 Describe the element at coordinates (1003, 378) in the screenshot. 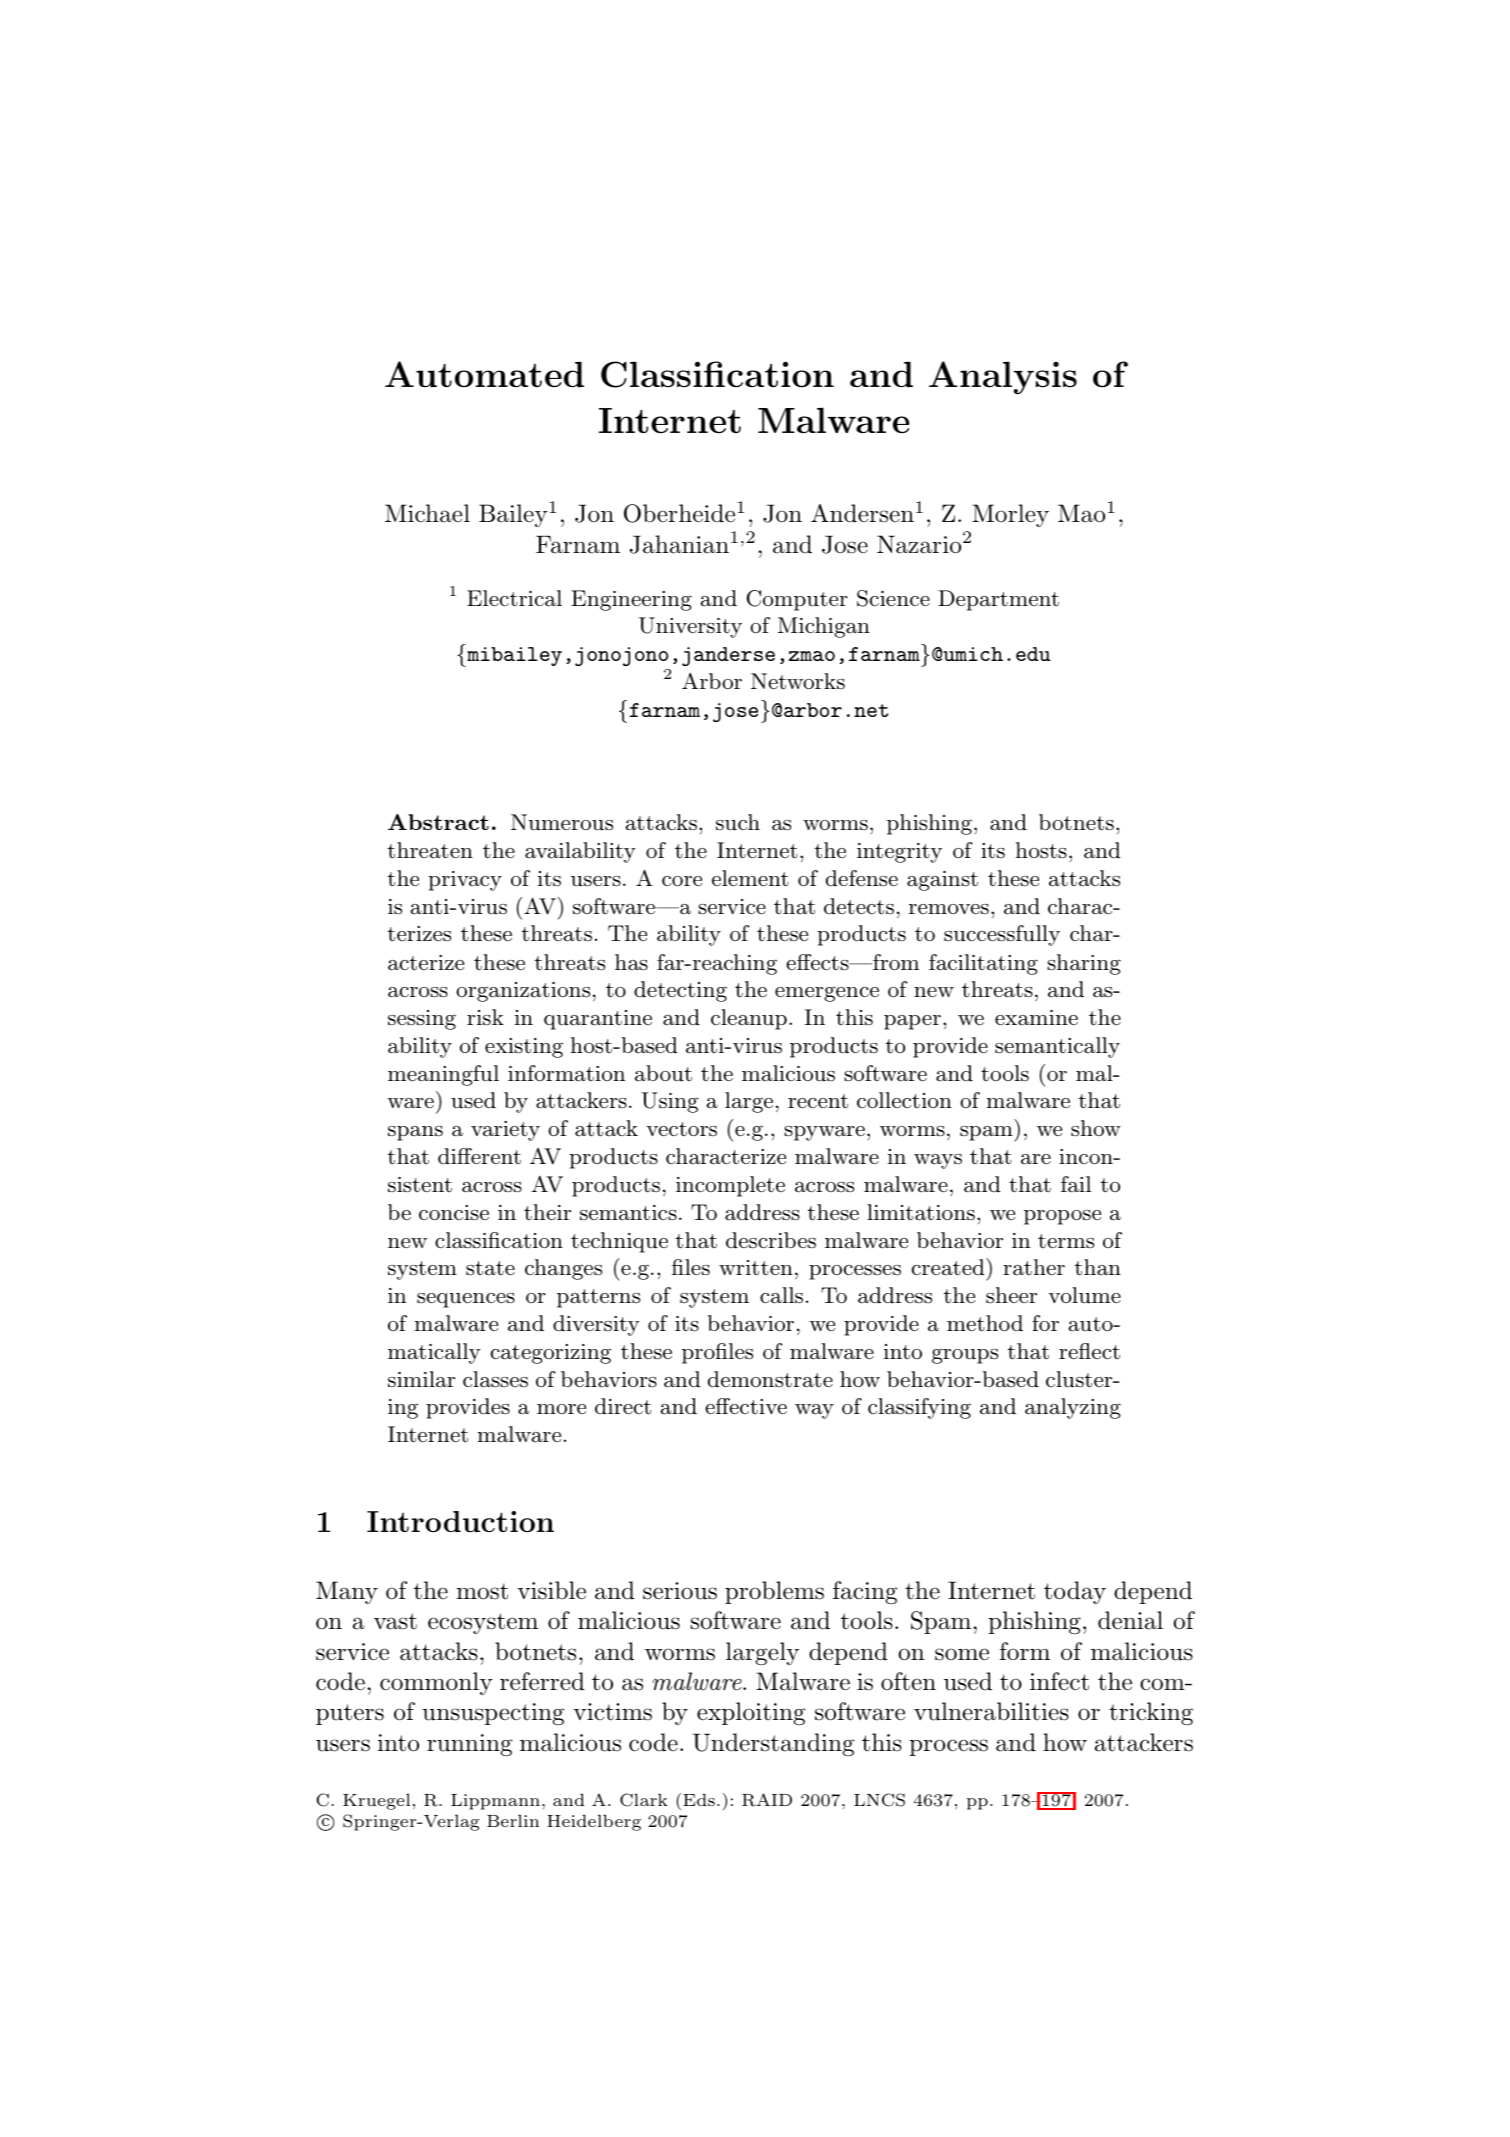

I see `Analysis` at that location.
